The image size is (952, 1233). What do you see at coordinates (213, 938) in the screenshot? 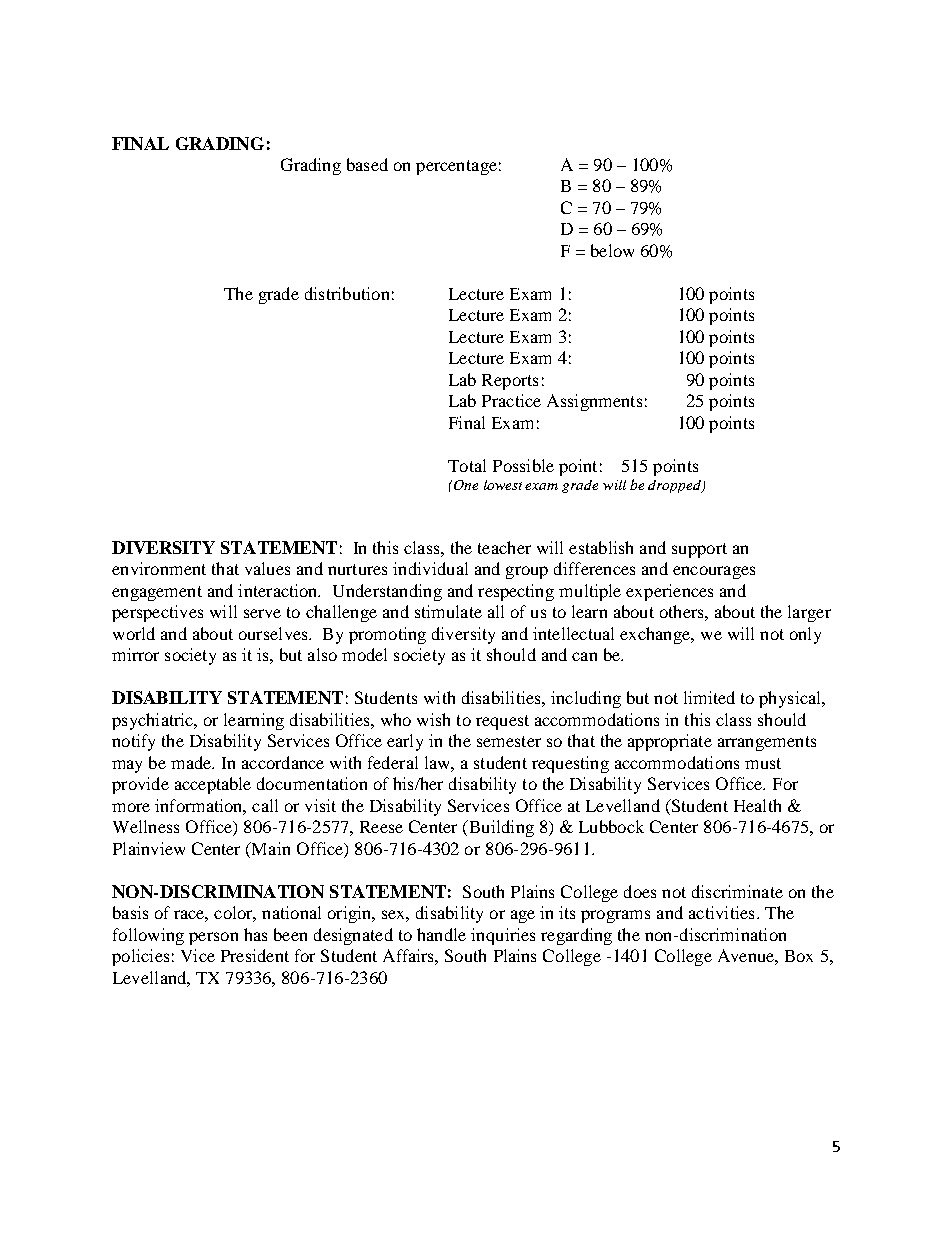
I see `person` at bounding box center [213, 938].
